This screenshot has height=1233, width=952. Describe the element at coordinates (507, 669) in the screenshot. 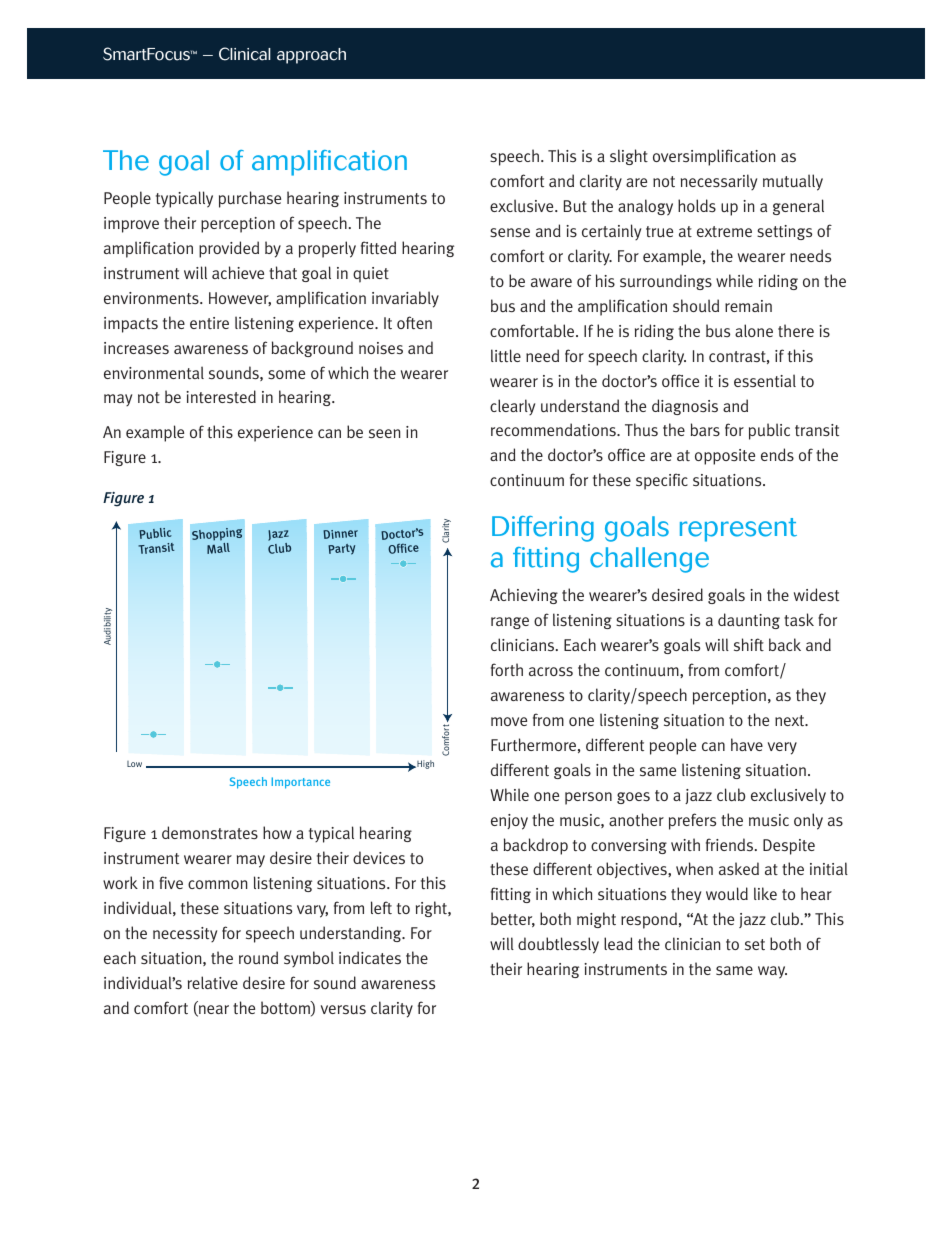

I see `forth` at that location.
